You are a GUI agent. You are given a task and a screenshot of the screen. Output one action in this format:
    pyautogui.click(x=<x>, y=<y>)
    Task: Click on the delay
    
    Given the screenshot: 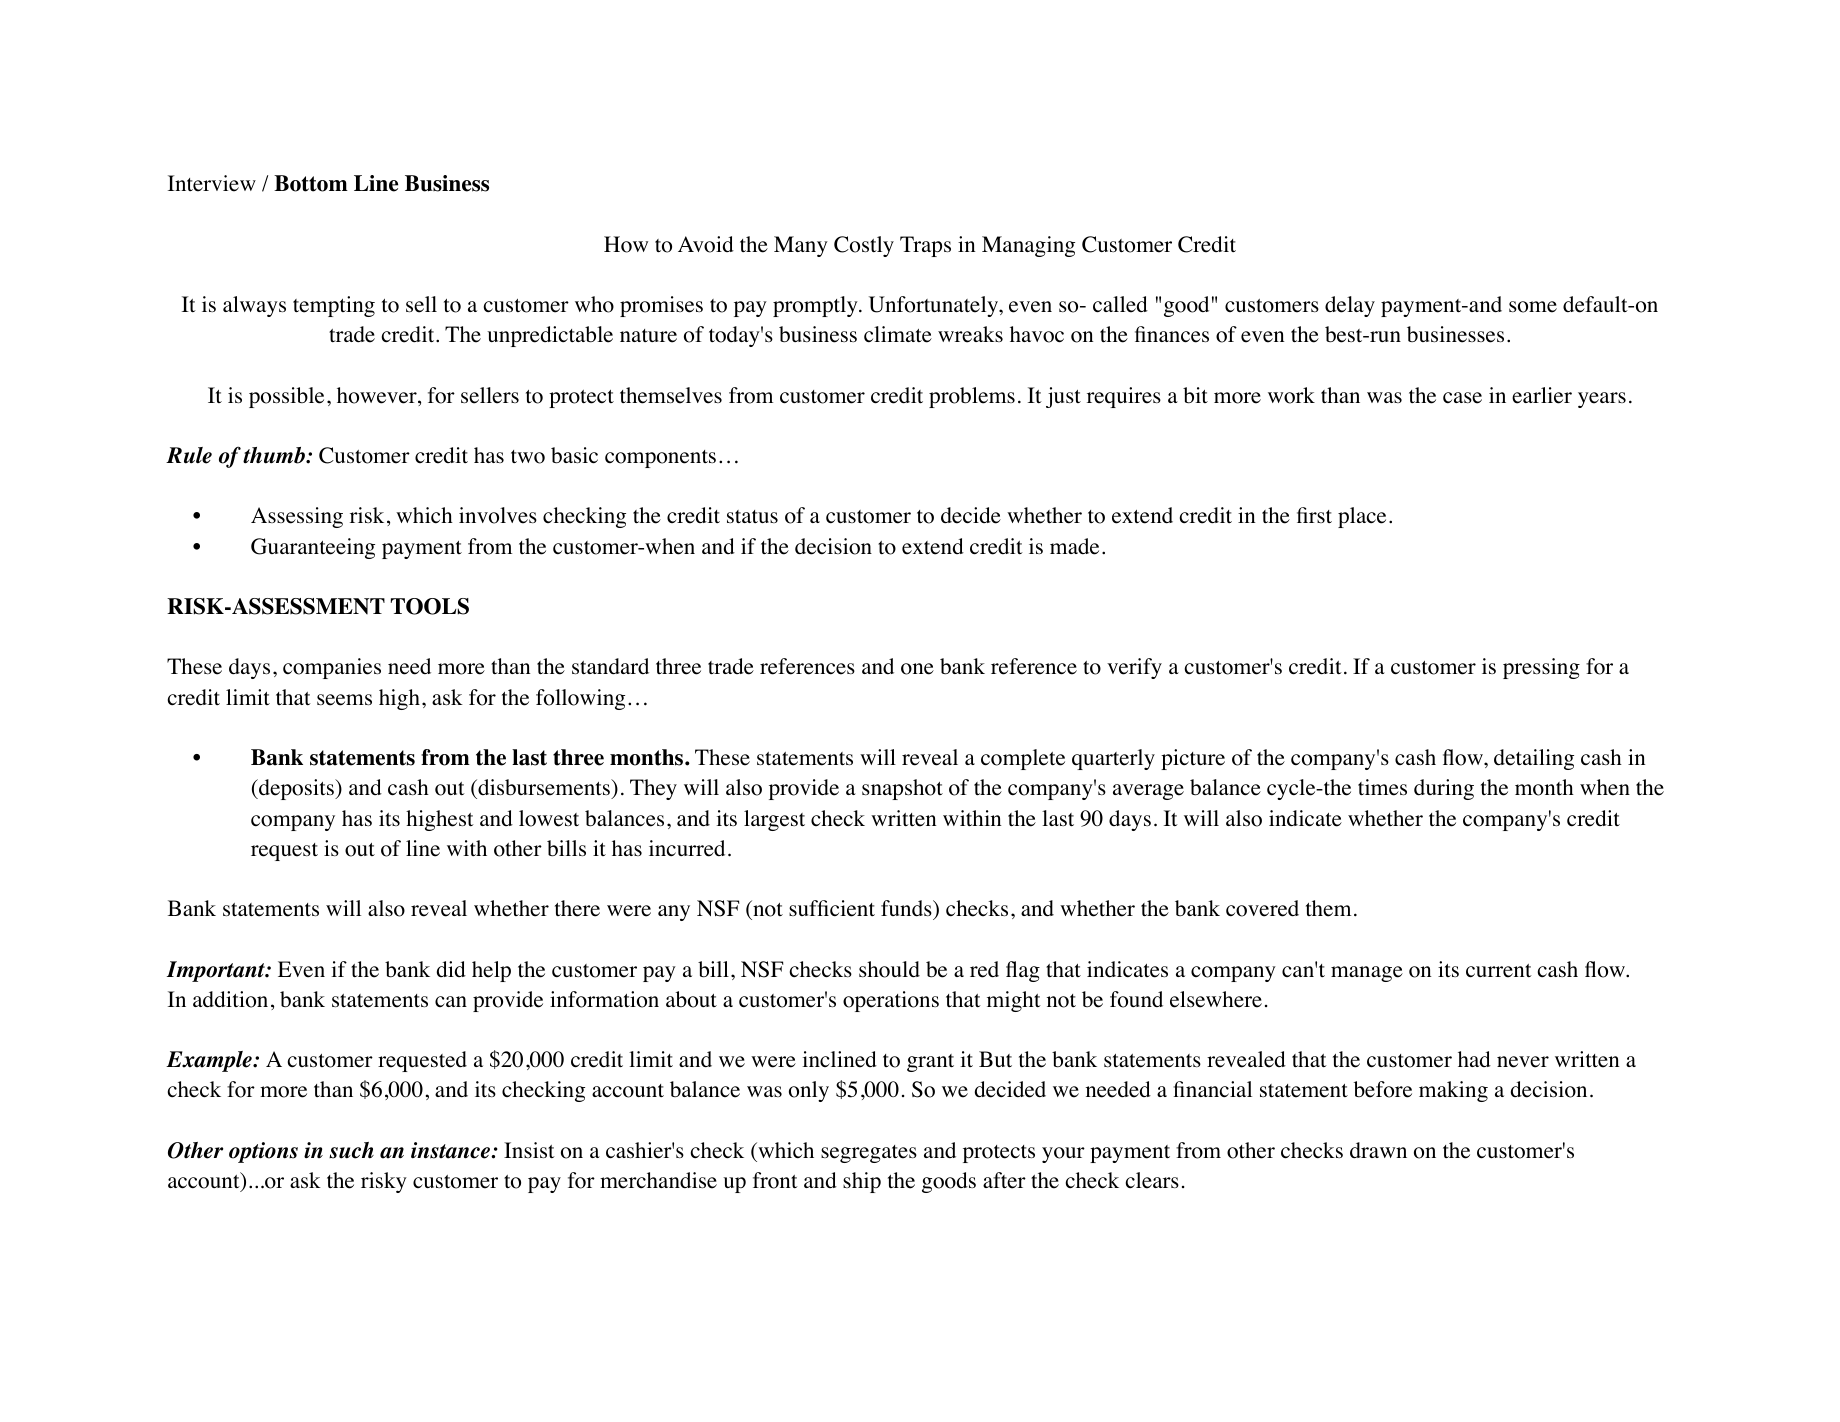 What is the action you would take?
    pyautogui.click(x=1350, y=306)
